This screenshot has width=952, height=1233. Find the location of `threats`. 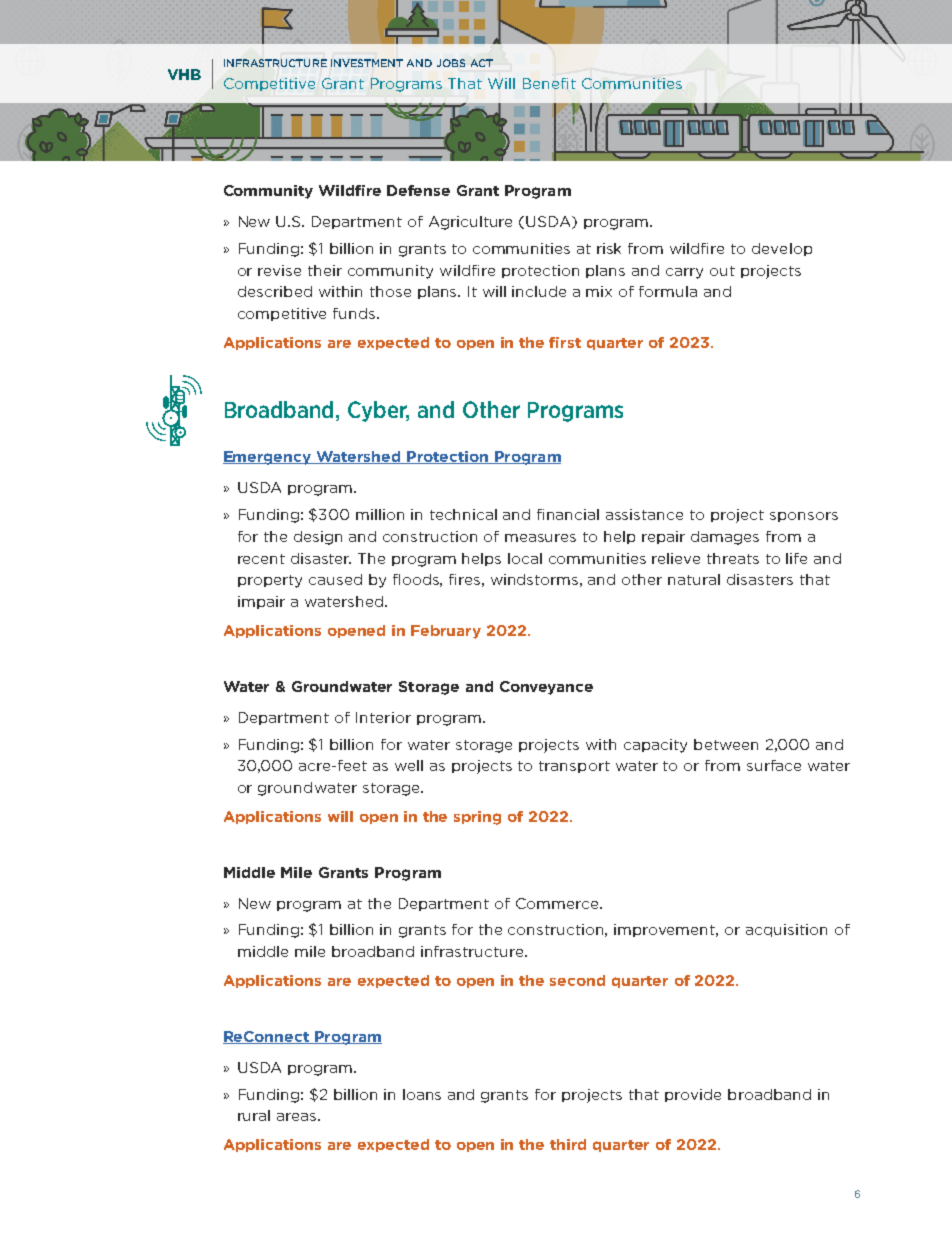

threats is located at coordinates (733, 558).
